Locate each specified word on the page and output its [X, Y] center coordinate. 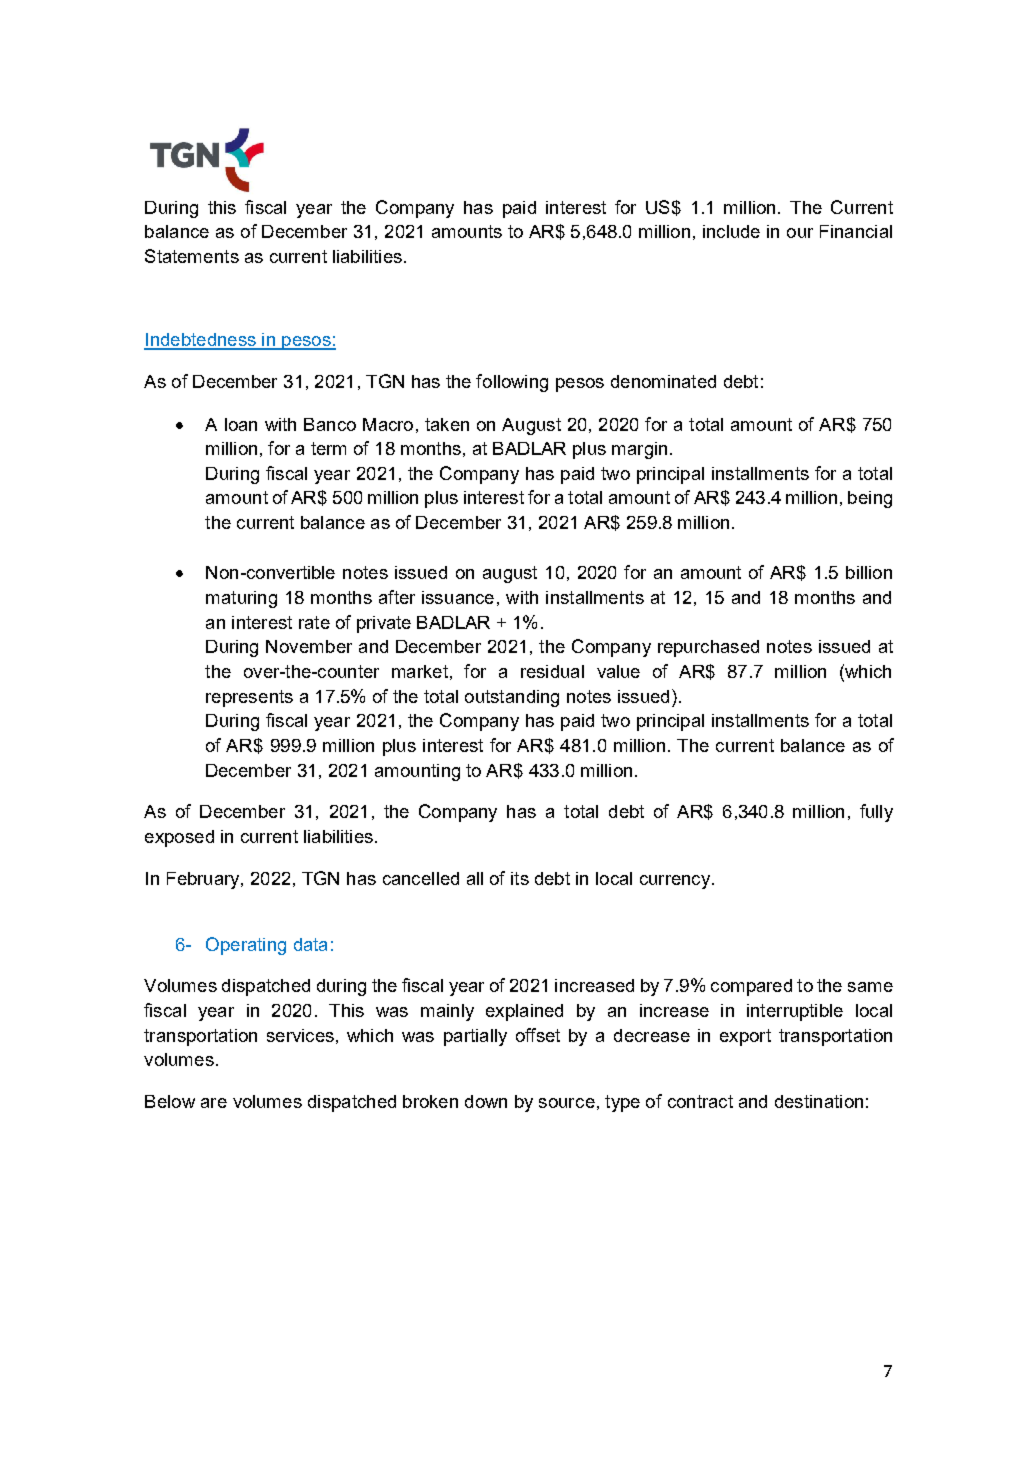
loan [241, 424]
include [731, 231]
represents [249, 698]
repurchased [708, 648]
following [512, 383]
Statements [192, 256]
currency [675, 882]
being [870, 499]
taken [447, 424]
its [520, 878]
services [300, 1035]
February [204, 880]
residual [552, 671]
